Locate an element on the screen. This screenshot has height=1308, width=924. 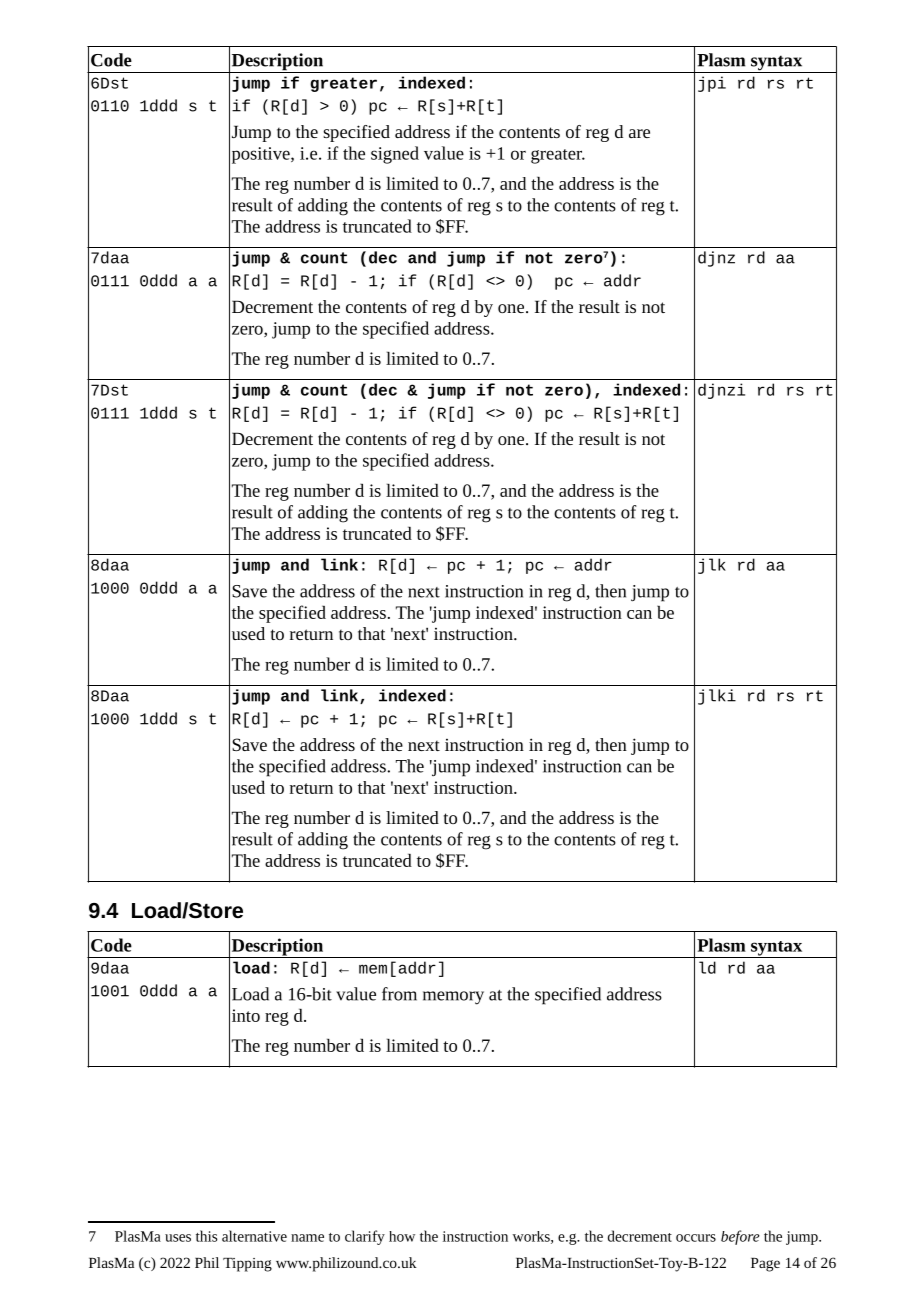
Tipping is located at coordinates (247, 1265).
